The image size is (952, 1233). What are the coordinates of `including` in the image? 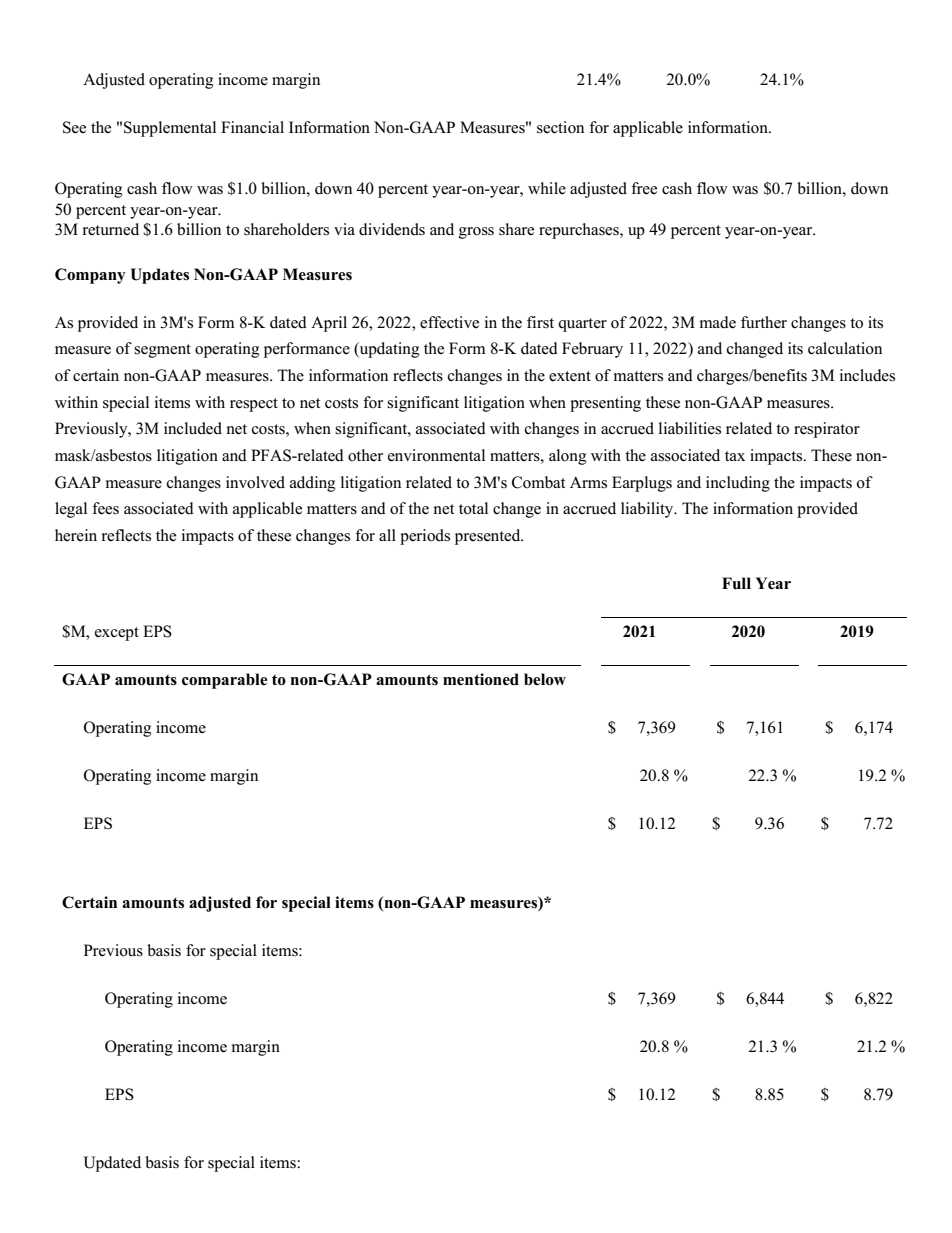 It's located at (738, 484).
